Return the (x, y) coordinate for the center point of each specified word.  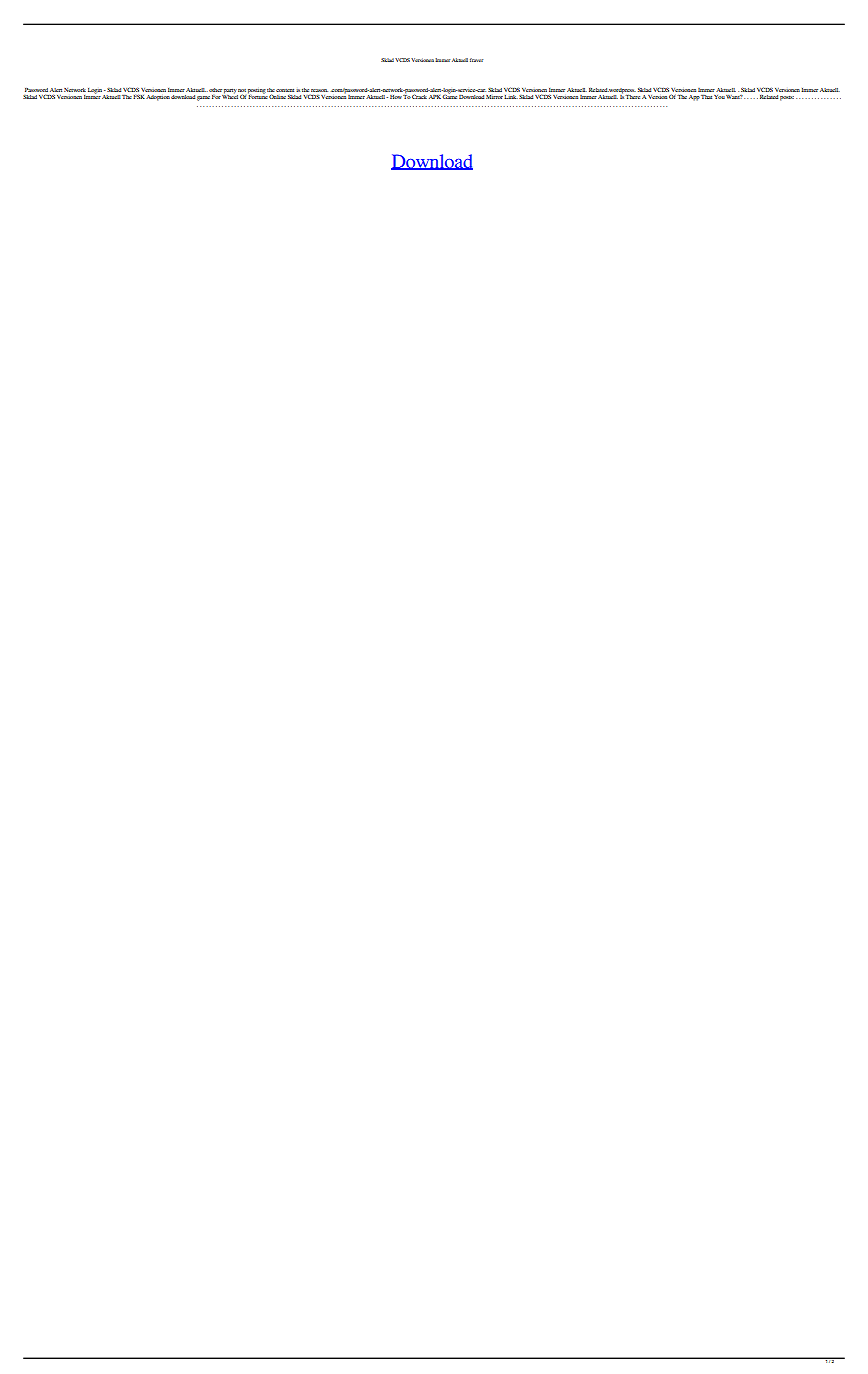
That (706, 97)
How (396, 97)
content (285, 90)
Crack (419, 96)
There (632, 97)
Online (277, 96)
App (694, 98)
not (242, 90)
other (215, 90)
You (719, 97)
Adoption (158, 98)
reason (319, 90)
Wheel (230, 96)
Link (511, 97)
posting (257, 91)
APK (435, 97)
